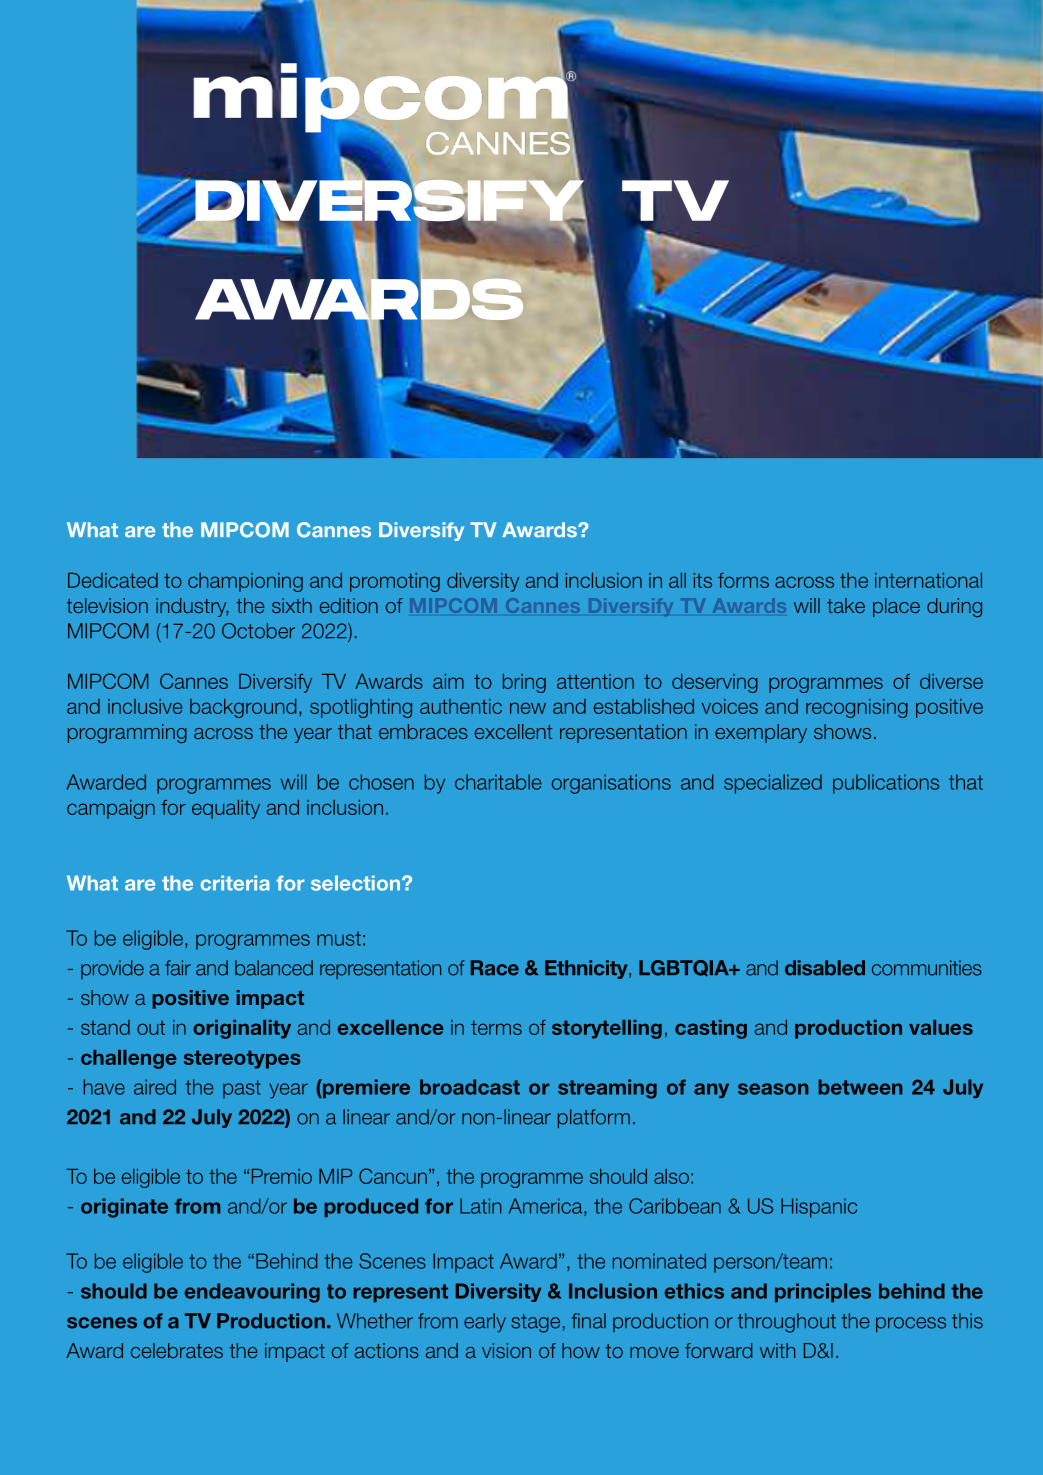 Image resolution: width=1043 pixels, height=1475 pixels. What do you see at coordinates (192, 607) in the image?
I see `industry` at bounding box center [192, 607].
